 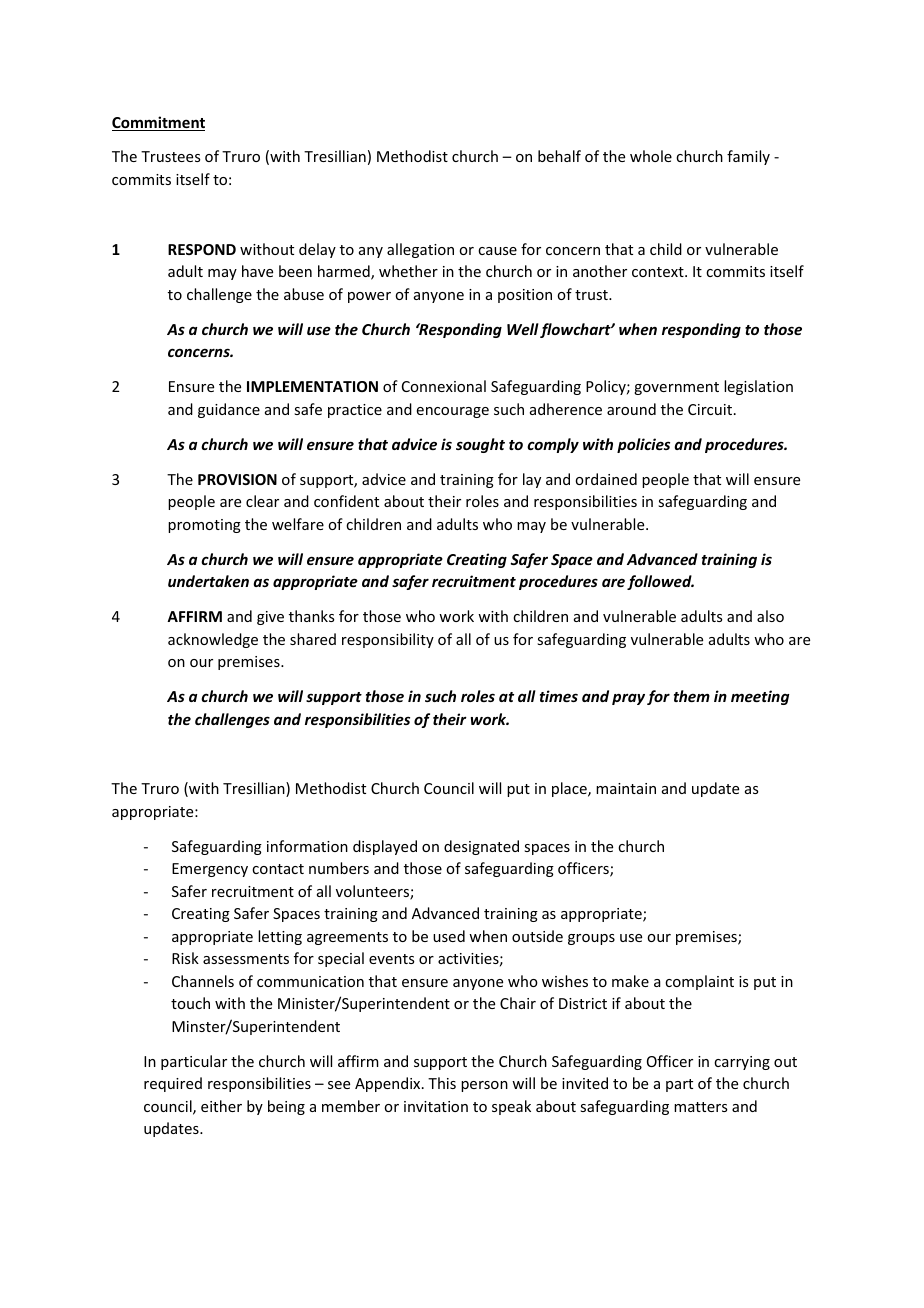 What do you see at coordinates (559, 156) in the screenshot?
I see `behalf` at bounding box center [559, 156].
